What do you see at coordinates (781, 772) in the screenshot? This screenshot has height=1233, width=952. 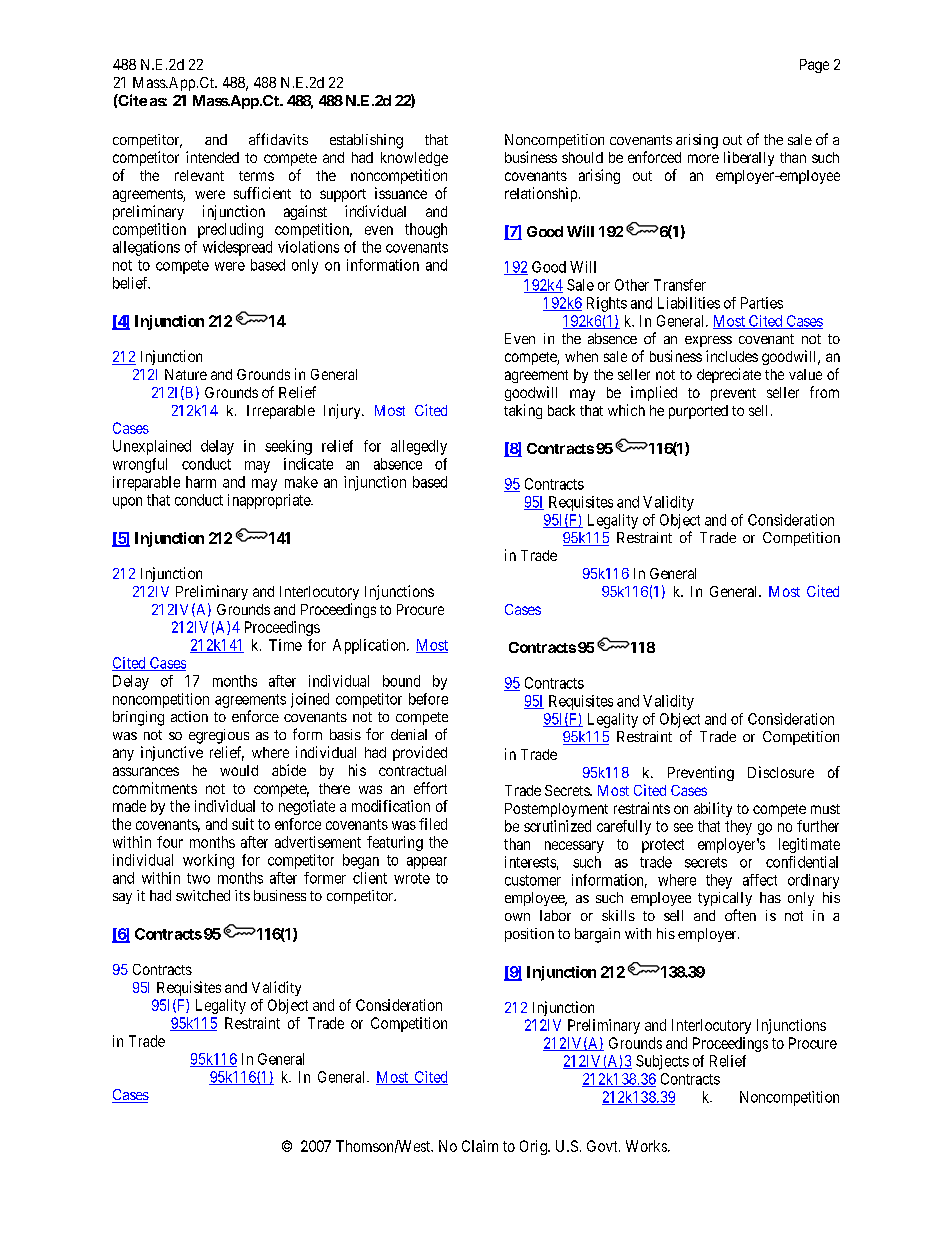 I see `Disclosure` at bounding box center [781, 772].
